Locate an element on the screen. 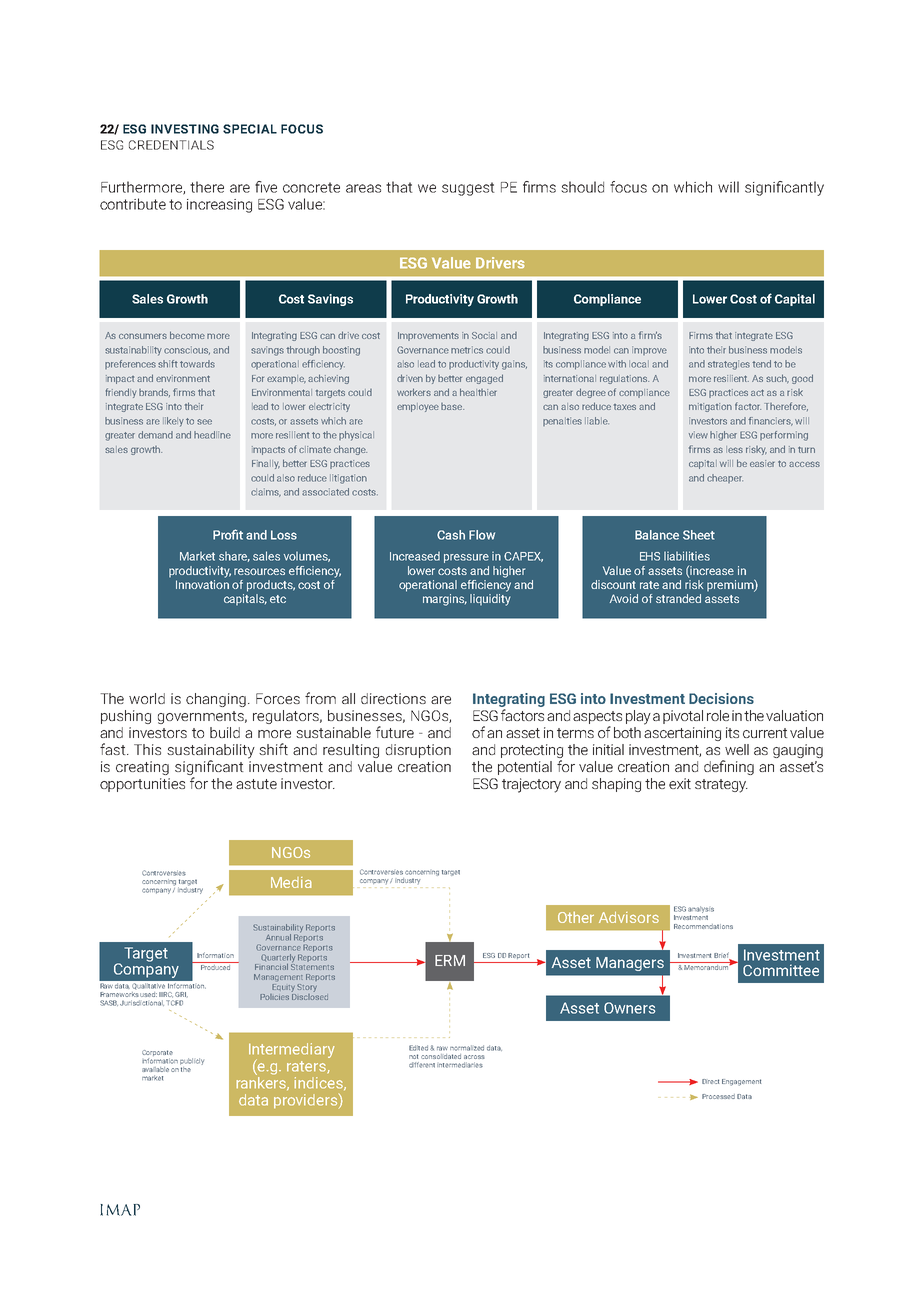 This screenshot has width=924, height=1308. Engagement is located at coordinates (741, 1082).
